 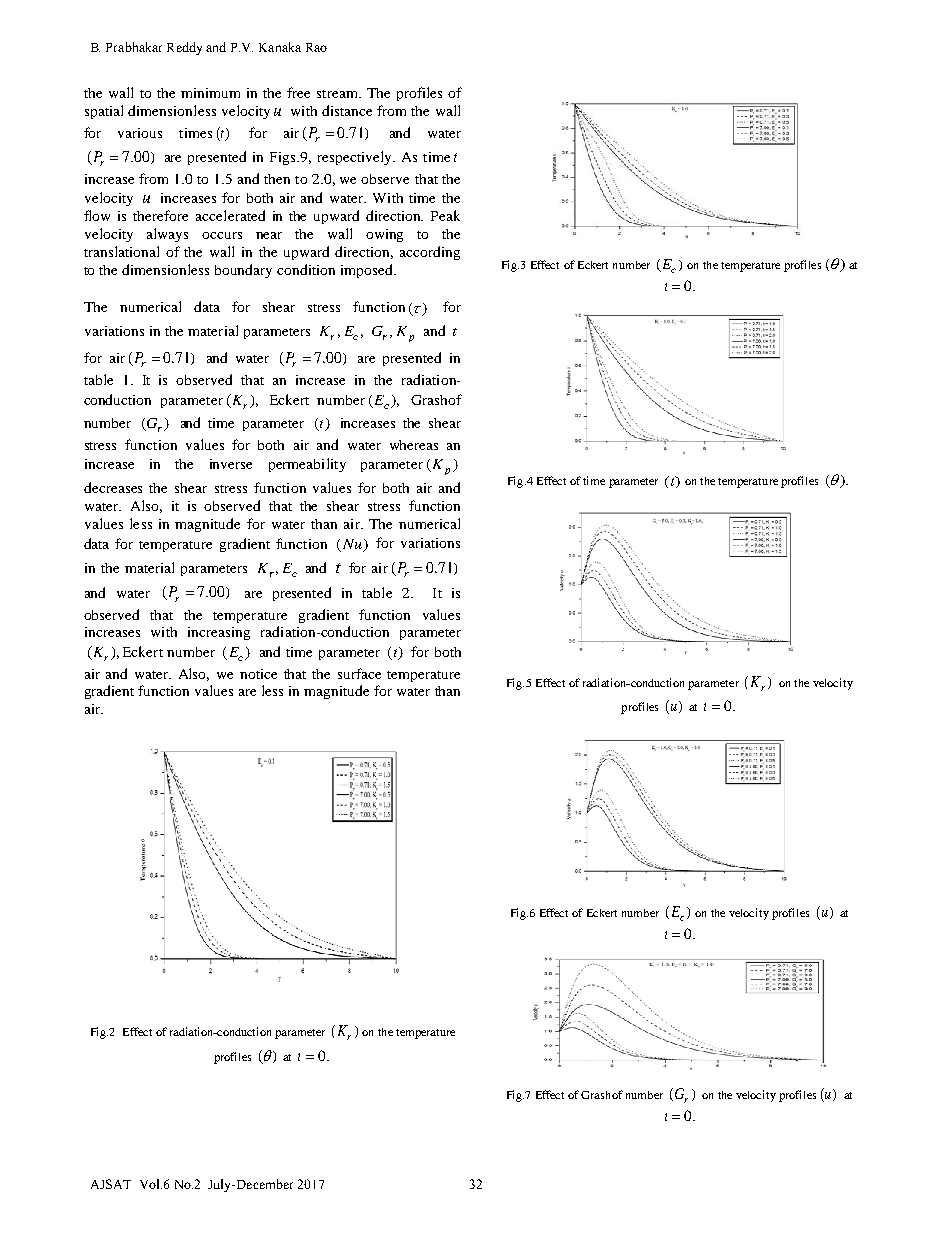 What do you see at coordinates (269, 235) in the document?
I see `near` at bounding box center [269, 235].
